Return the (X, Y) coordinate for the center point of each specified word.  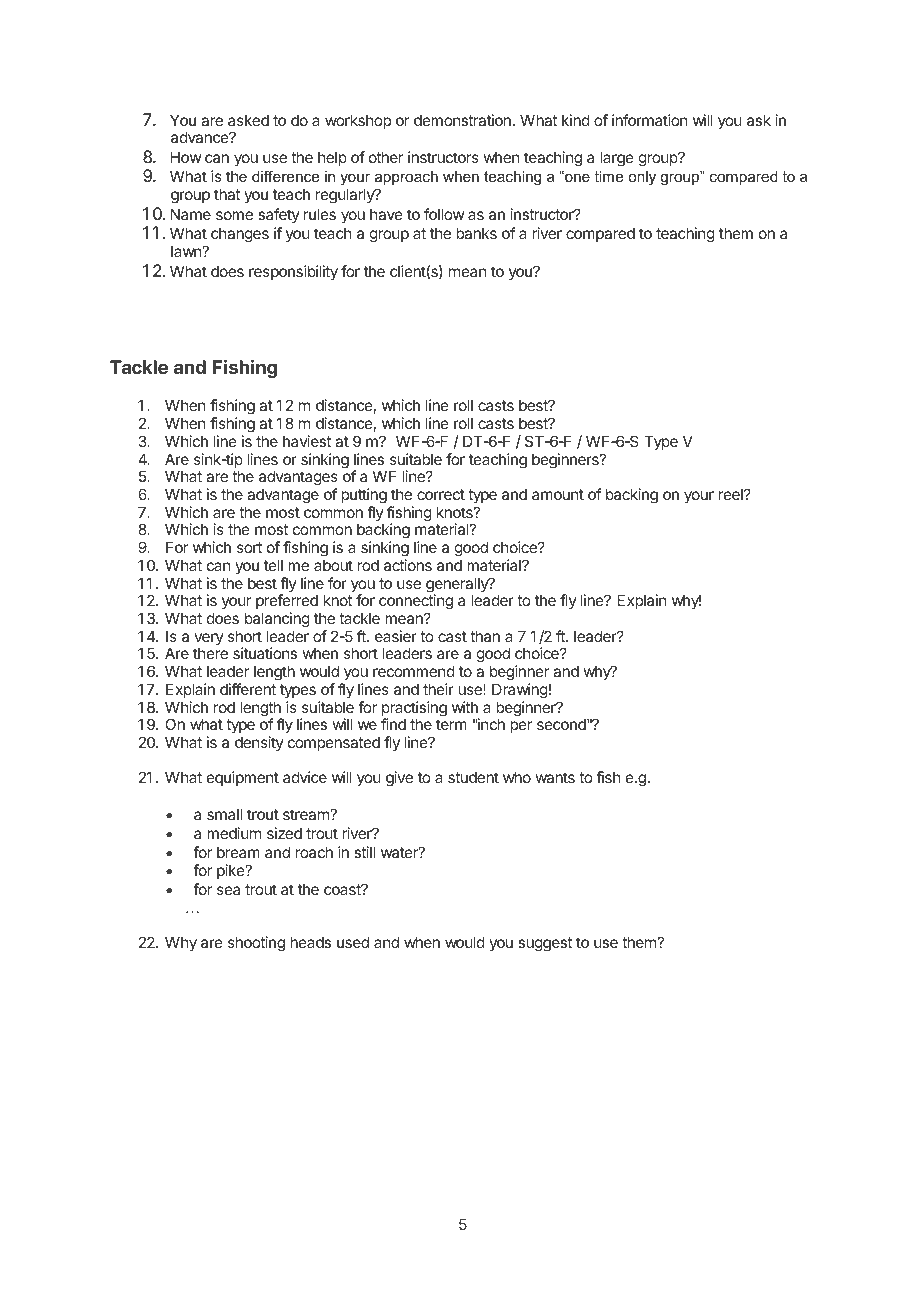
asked (248, 120)
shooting (256, 944)
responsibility (293, 272)
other (386, 157)
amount (558, 494)
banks (476, 233)
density (259, 743)
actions (408, 565)
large (617, 159)
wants (555, 777)
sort (249, 547)
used (353, 942)
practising (414, 710)
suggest (545, 944)
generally (458, 586)
